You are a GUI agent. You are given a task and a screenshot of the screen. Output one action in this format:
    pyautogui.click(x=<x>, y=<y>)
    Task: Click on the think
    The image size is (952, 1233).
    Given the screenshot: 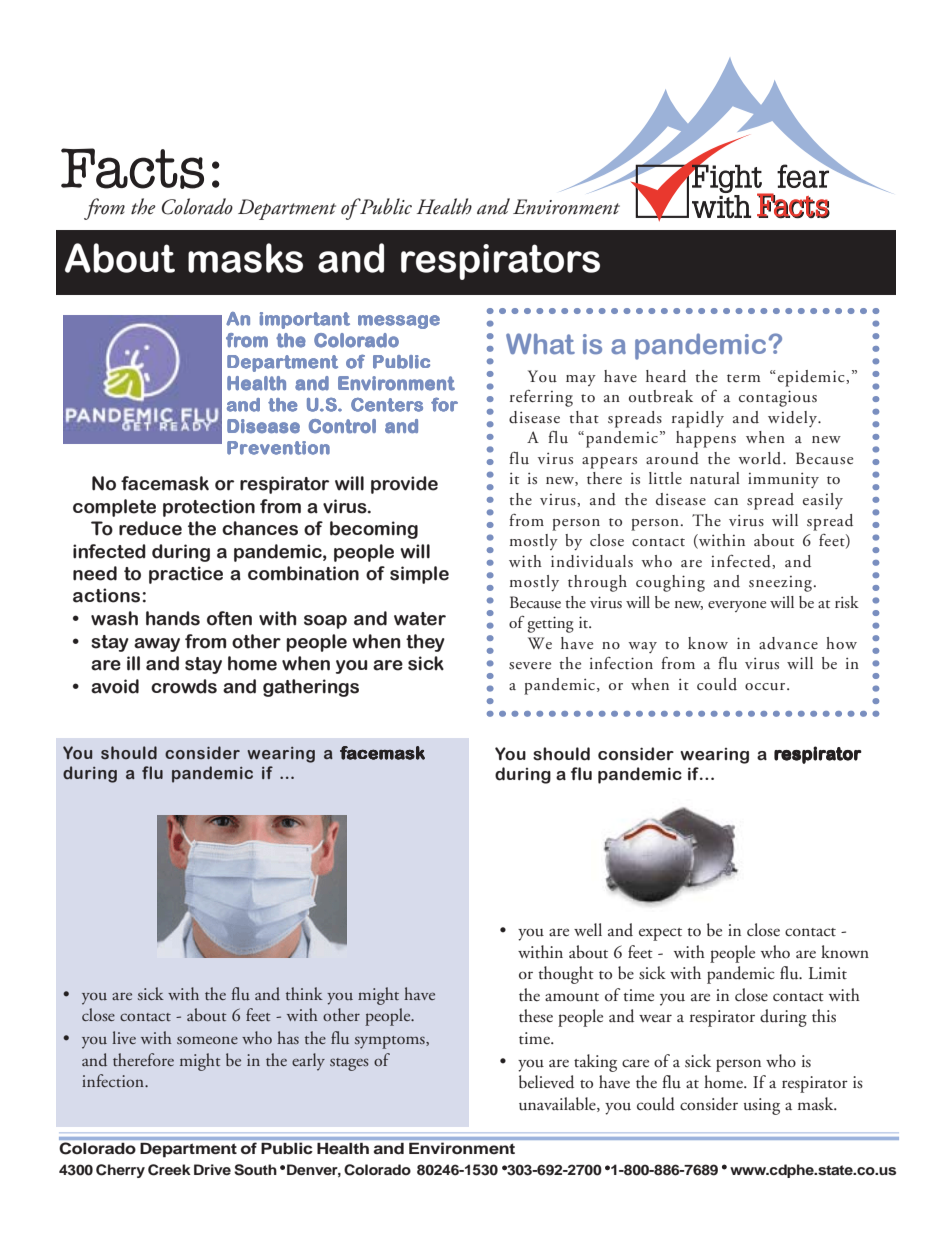 What is the action you would take?
    pyautogui.click(x=304, y=993)
